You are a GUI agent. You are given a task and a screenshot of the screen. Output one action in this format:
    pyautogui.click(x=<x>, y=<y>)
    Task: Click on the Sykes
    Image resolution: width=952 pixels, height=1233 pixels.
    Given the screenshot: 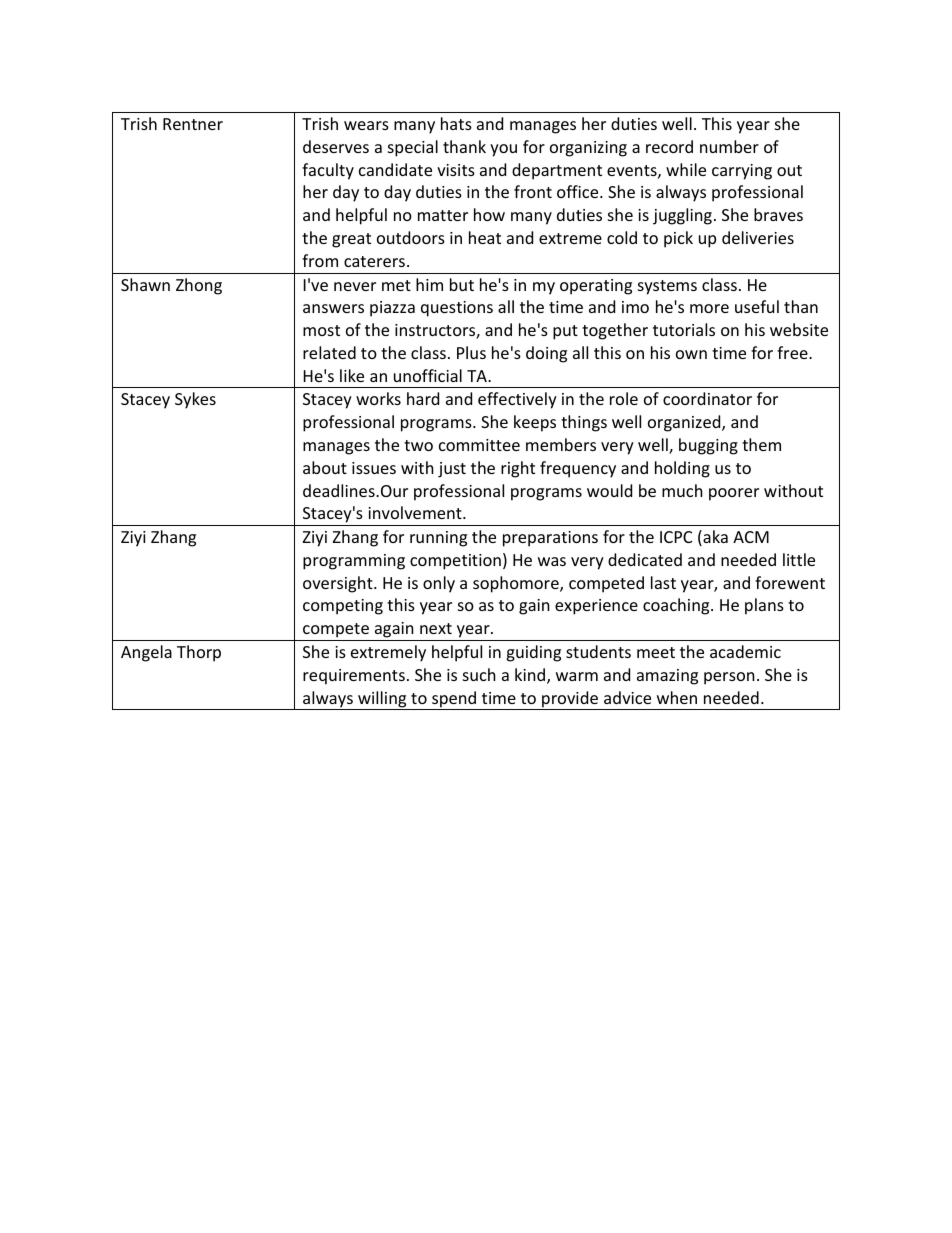 What is the action you would take?
    pyautogui.click(x=195, y=400)
